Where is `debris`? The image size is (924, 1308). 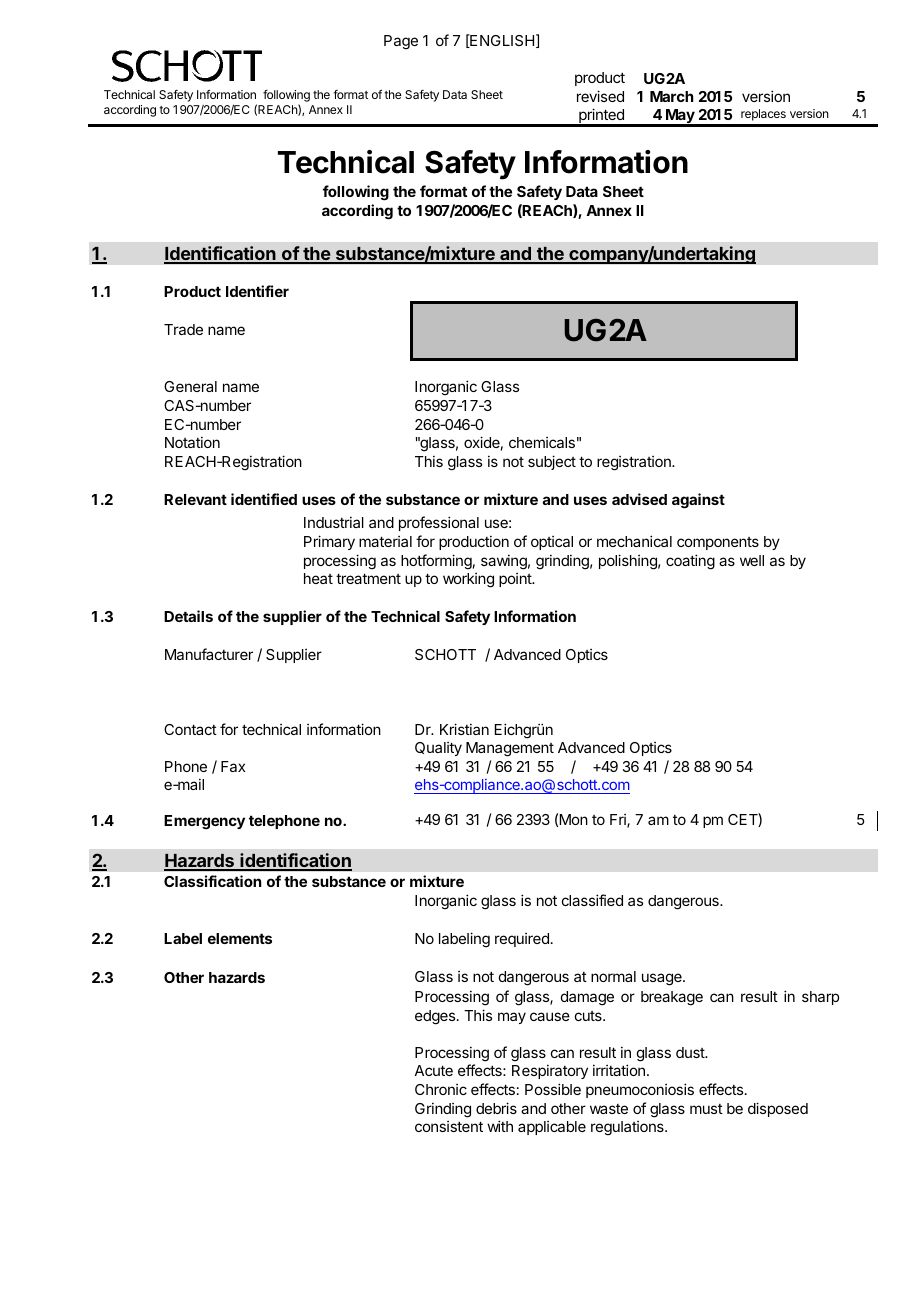
debris is located at coordinates (496, 1108).
